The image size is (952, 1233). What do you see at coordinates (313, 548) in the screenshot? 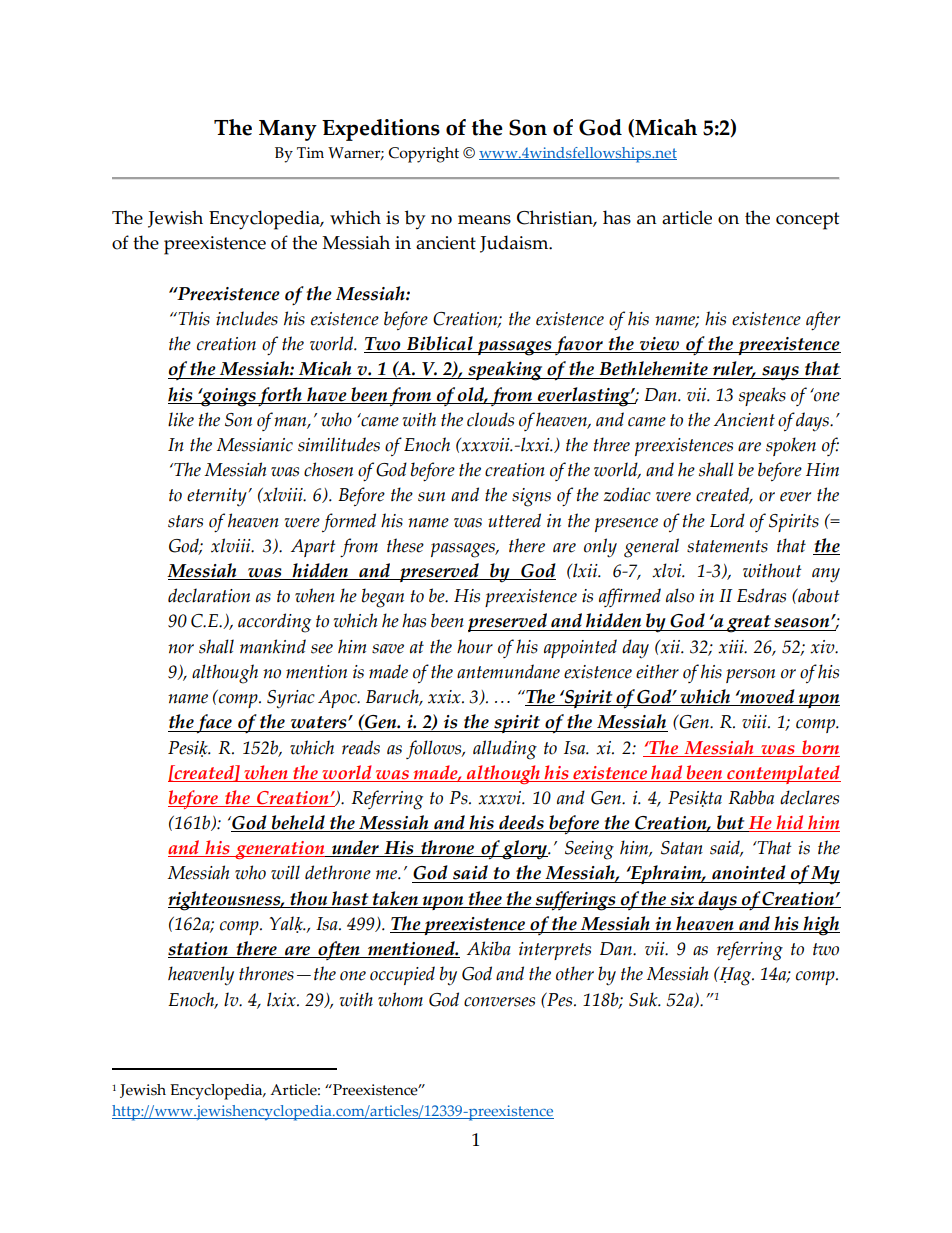
I see `Apart` at bounding box center [313, 548].
